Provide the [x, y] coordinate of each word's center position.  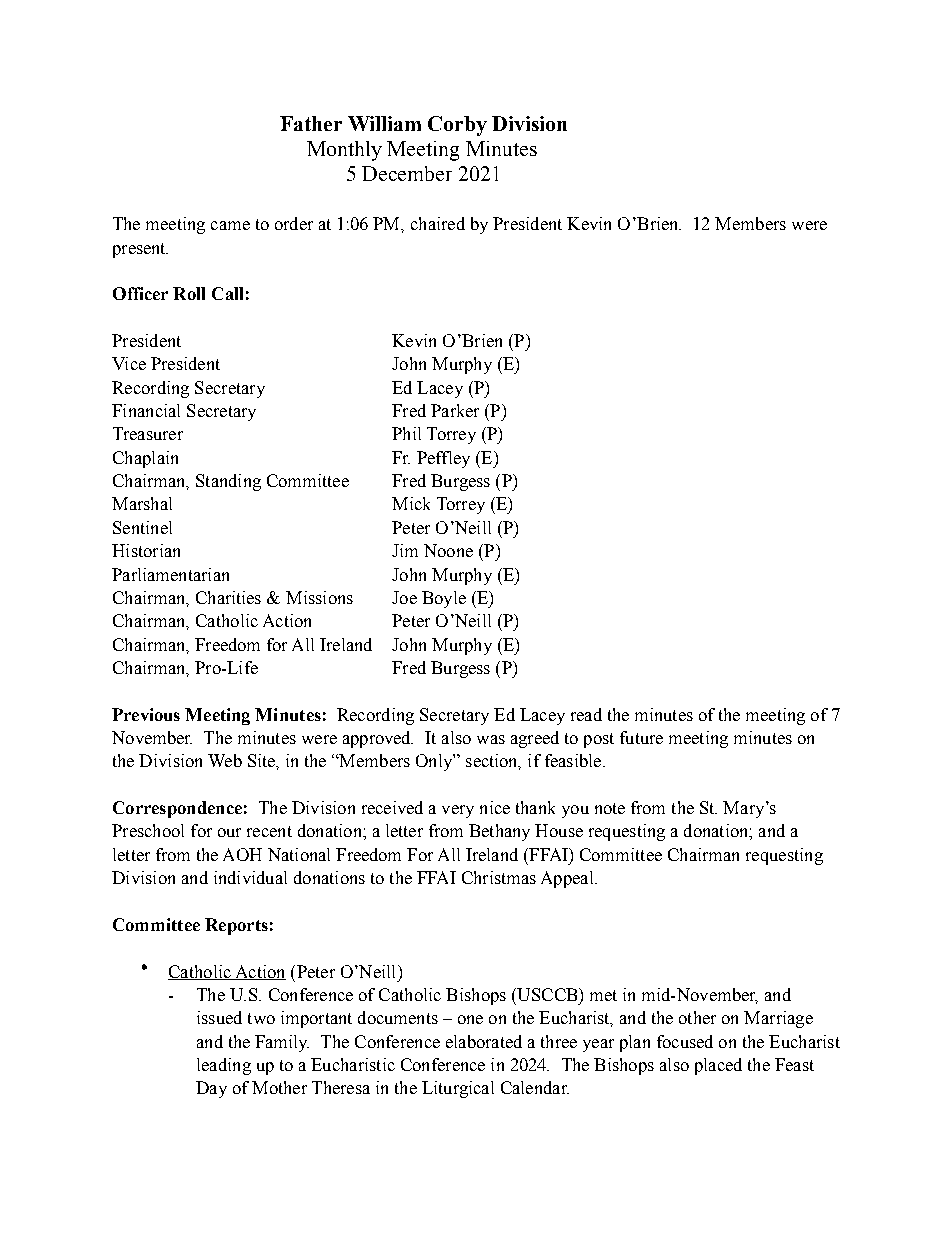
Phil [406, 433]
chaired [438, 223]
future [641, 737]
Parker [455, 410]
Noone [448, 550]
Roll [189, 293]
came [230, 225]
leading [224, 1066]
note [610, 808]
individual [250, 877]
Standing [228, 482]
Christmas [499, 877]
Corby [457, 126]
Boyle [444, 599]
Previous [146, 714]
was [491, 739]
